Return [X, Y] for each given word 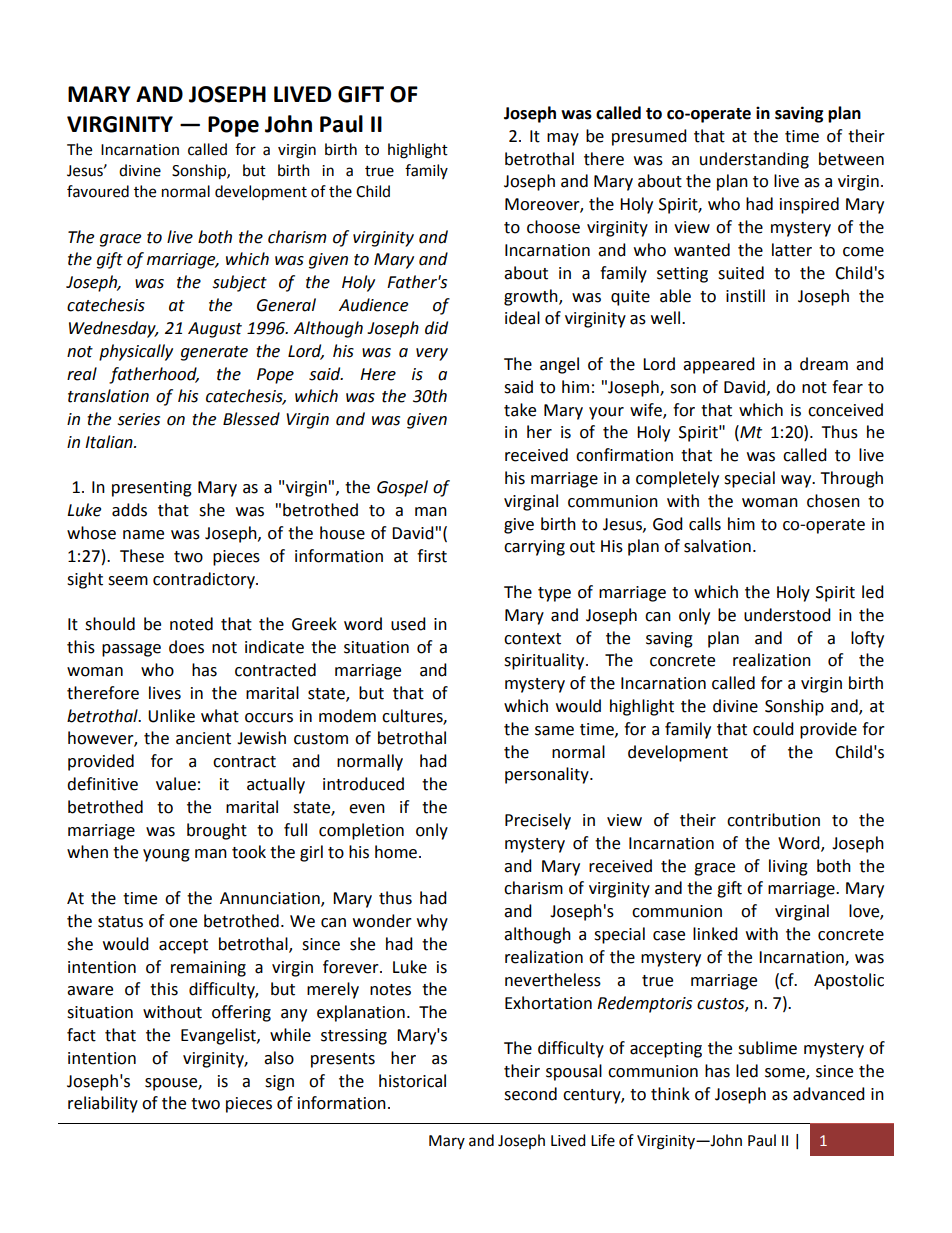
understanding [754, 160]
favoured [98, 191]
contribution [773, 820]
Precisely [538, 821]
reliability [103, 1104]
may [563, 139]
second [530, 1094]
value [176, 784]
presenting [152, 489]
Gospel [402, 488]
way [797, 481]
